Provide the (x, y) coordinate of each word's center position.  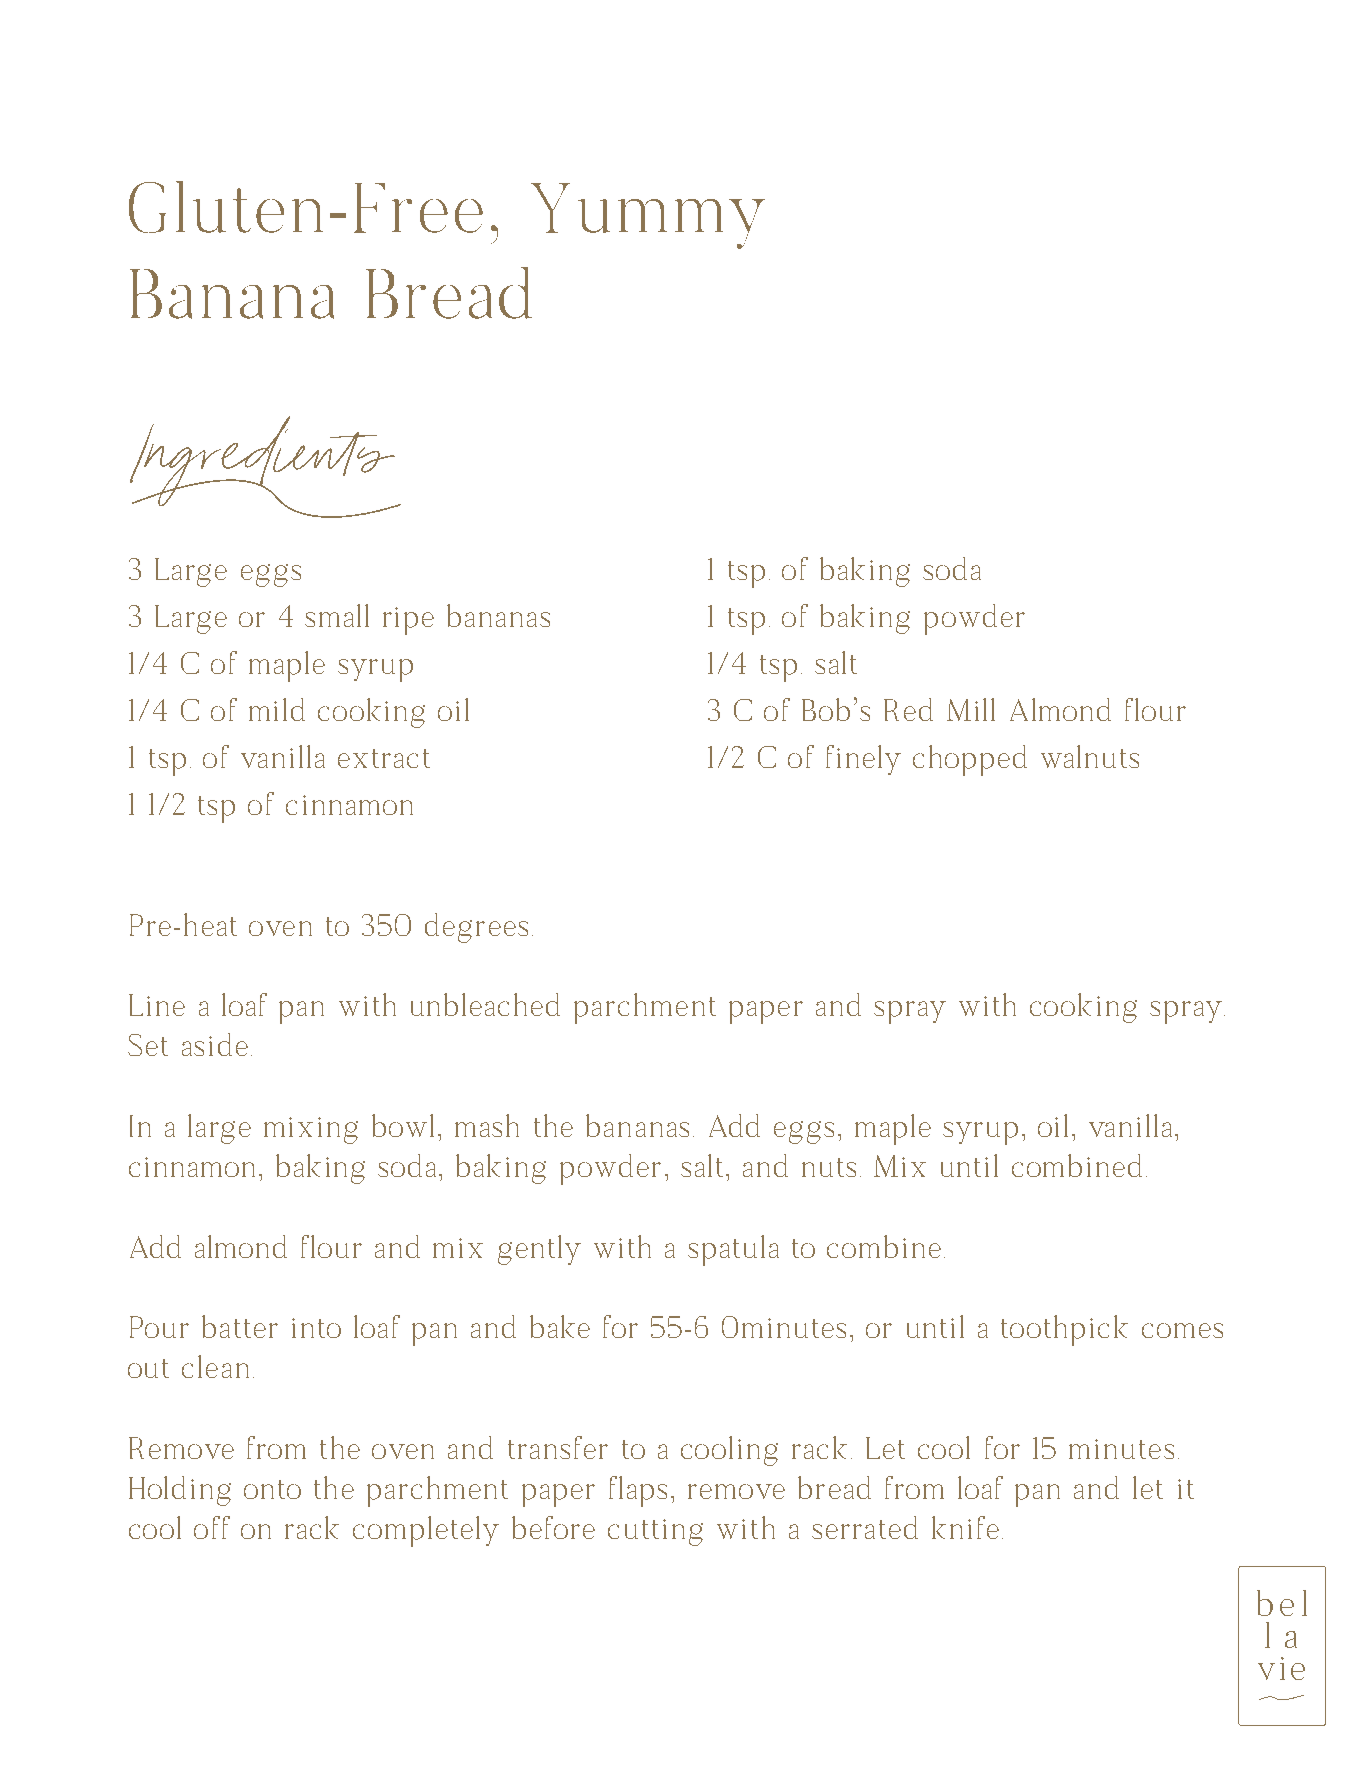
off (212, 1527)
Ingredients (264, 464)
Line (157, 1005)
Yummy (648, 216)
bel (1282, 1603)
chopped (970, 760)
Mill (971, 709)
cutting (655, 1532)
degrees (476, 928)
